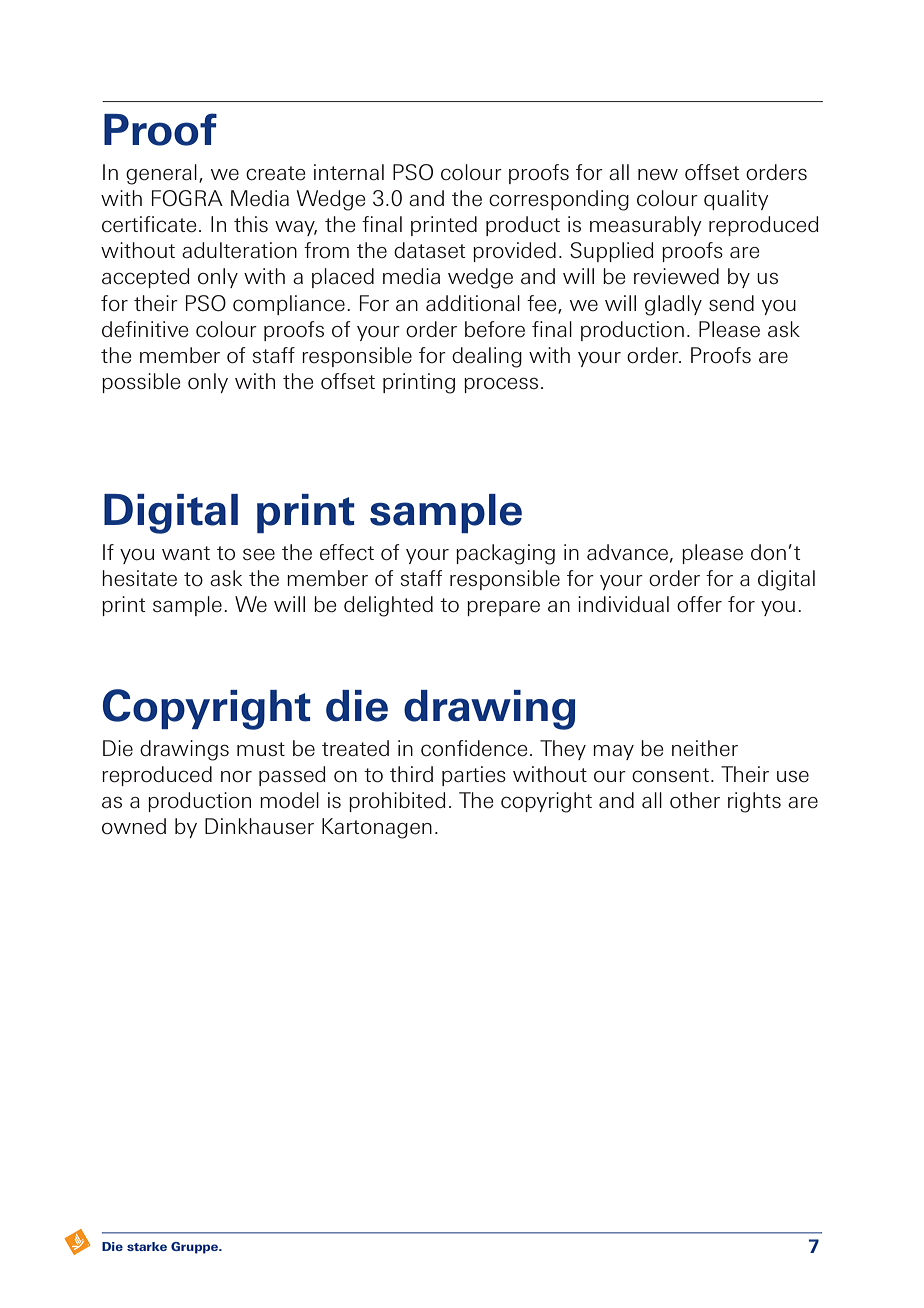  What do you see at coordinates (658, 175) in the document?
I see `new` at bounding box center [658, 175].
